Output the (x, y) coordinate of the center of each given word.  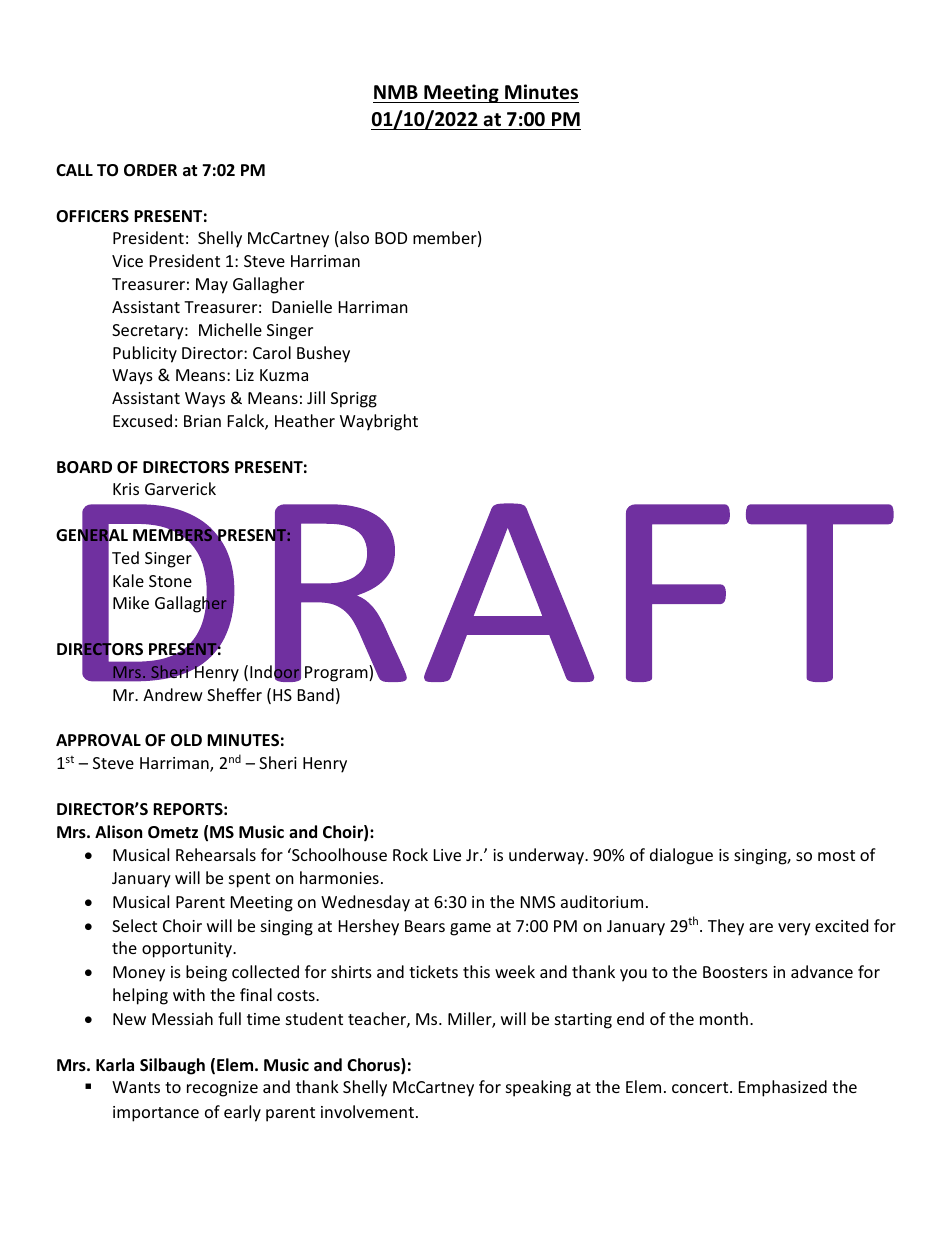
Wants (136, 1087)
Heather (305, 420)
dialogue (681, 856)
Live (447, 855)
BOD (391, 238)
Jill (316, 397)
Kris (126, 489)
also (354, 237)
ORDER (150, 170)
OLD (186, 740)
